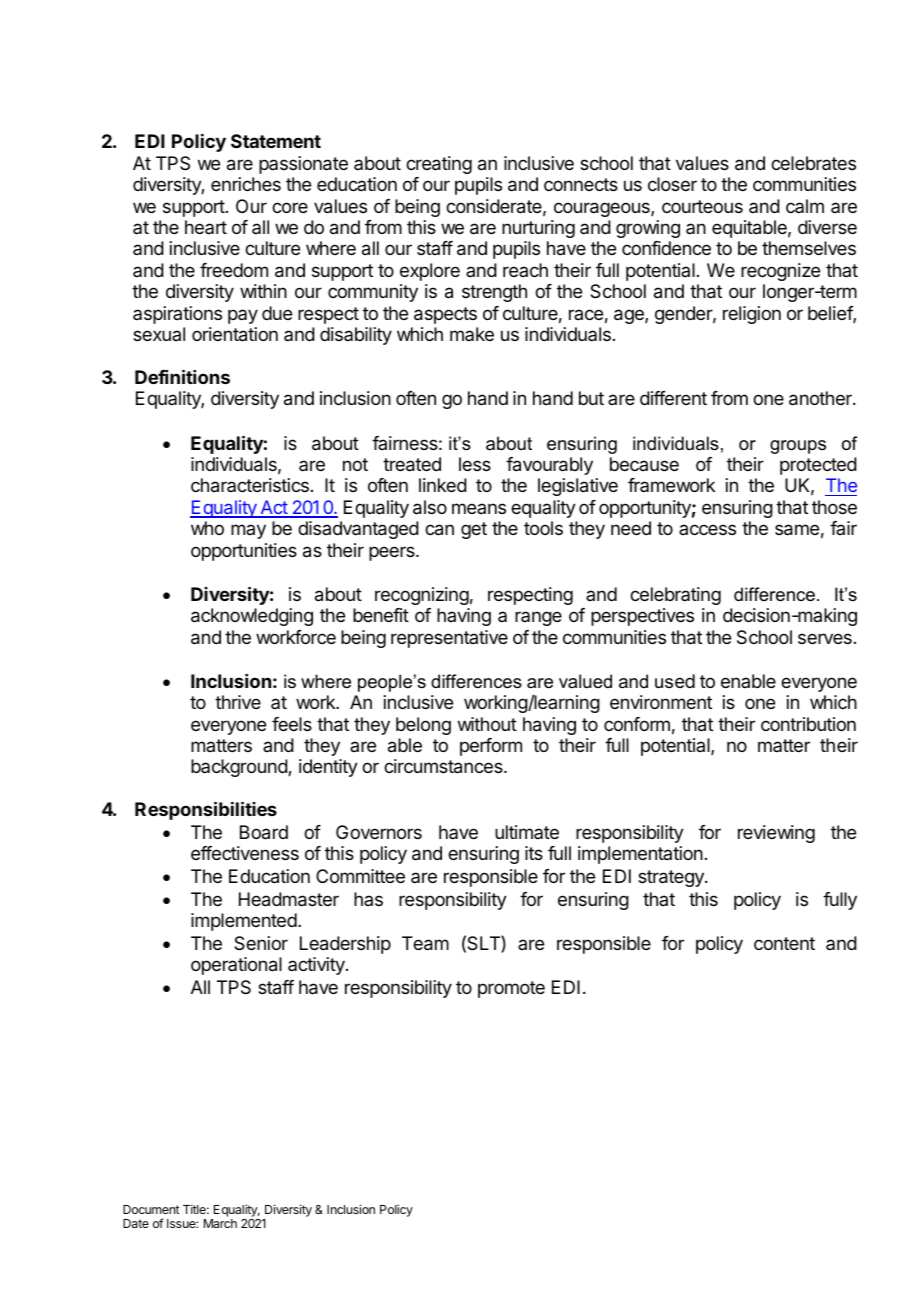 Image resolution: width=924 pixels, height=1307 pixels. What do you see at coordinates (475, 464) in the document?
I see `less` at bounding box center [475, 464].
